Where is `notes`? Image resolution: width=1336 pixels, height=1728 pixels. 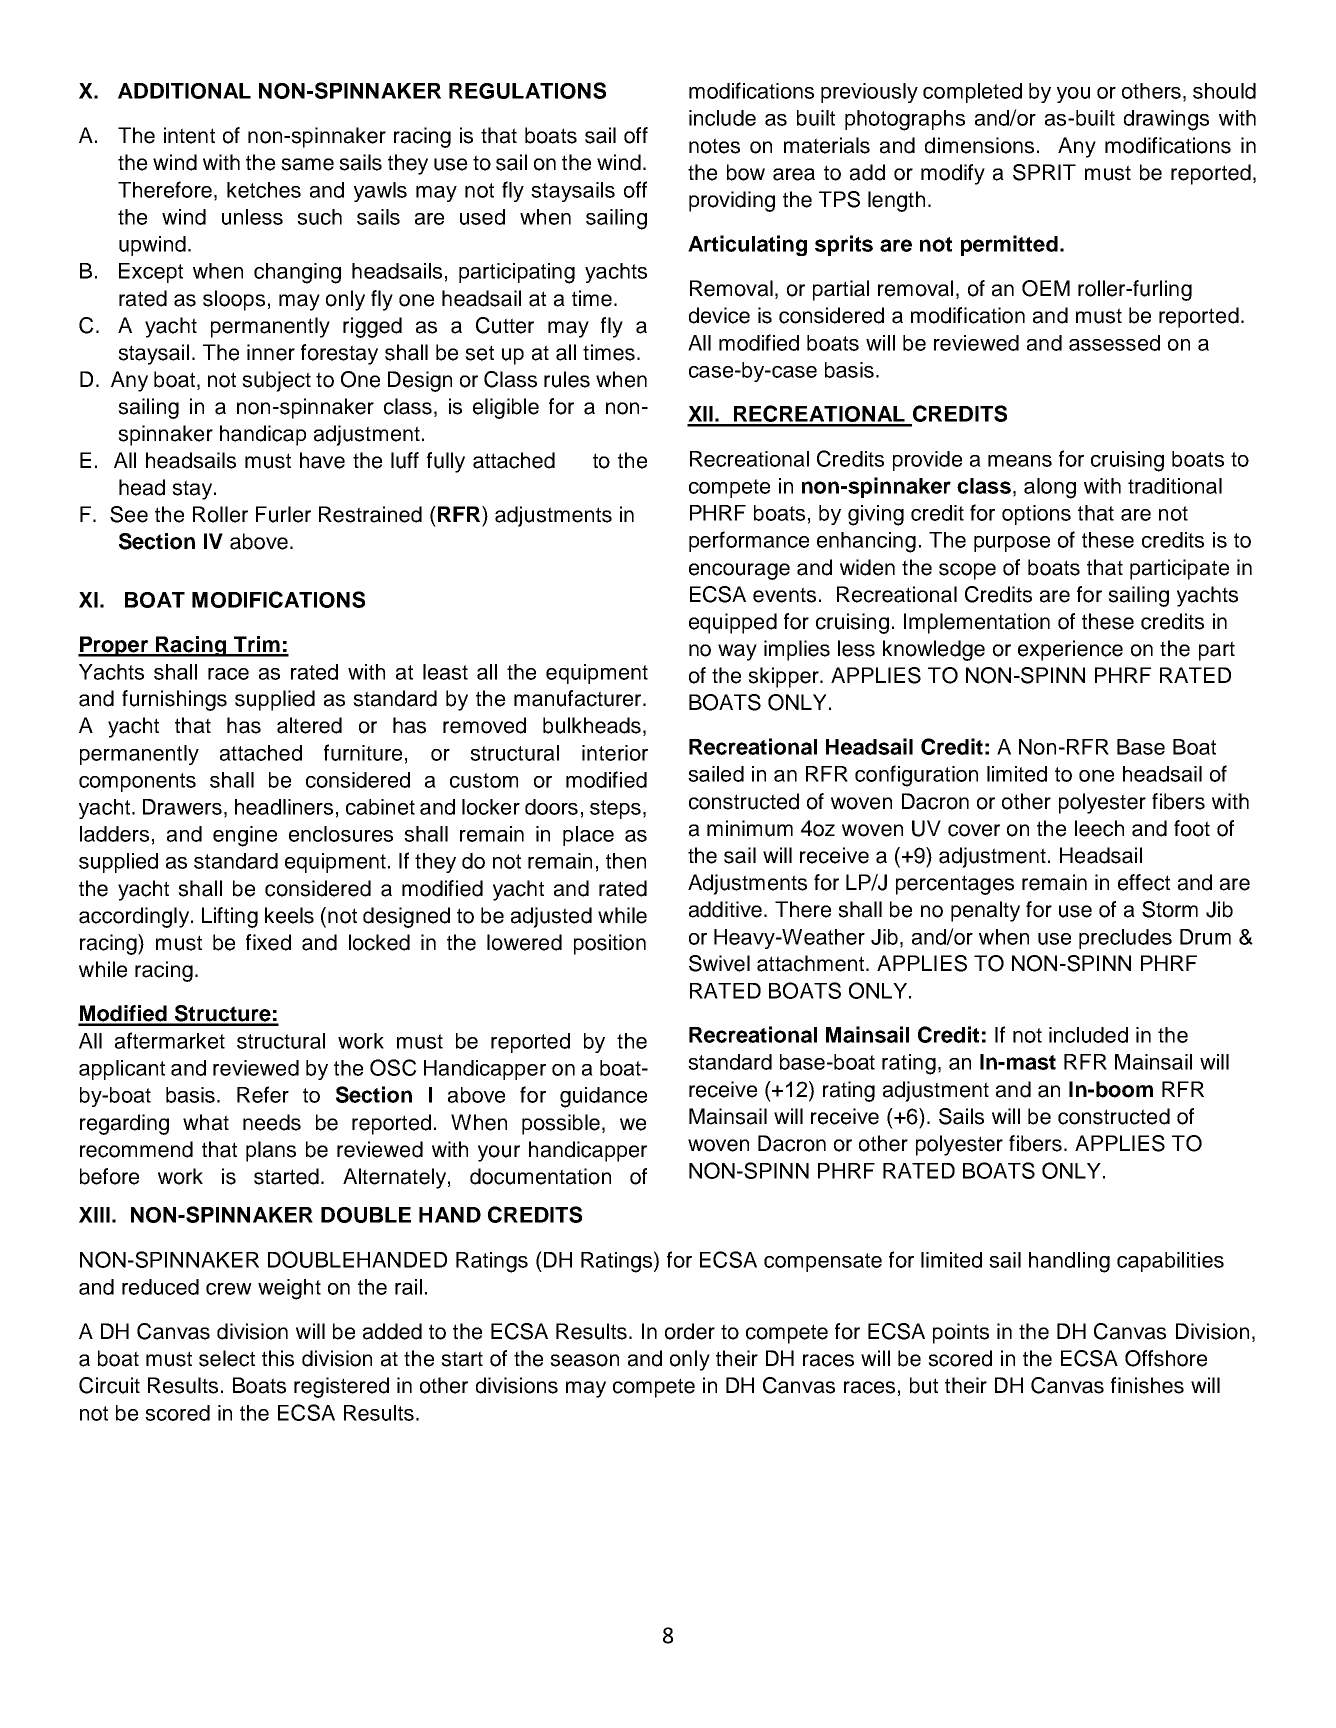 notes is located at coordinates (714, 146).
